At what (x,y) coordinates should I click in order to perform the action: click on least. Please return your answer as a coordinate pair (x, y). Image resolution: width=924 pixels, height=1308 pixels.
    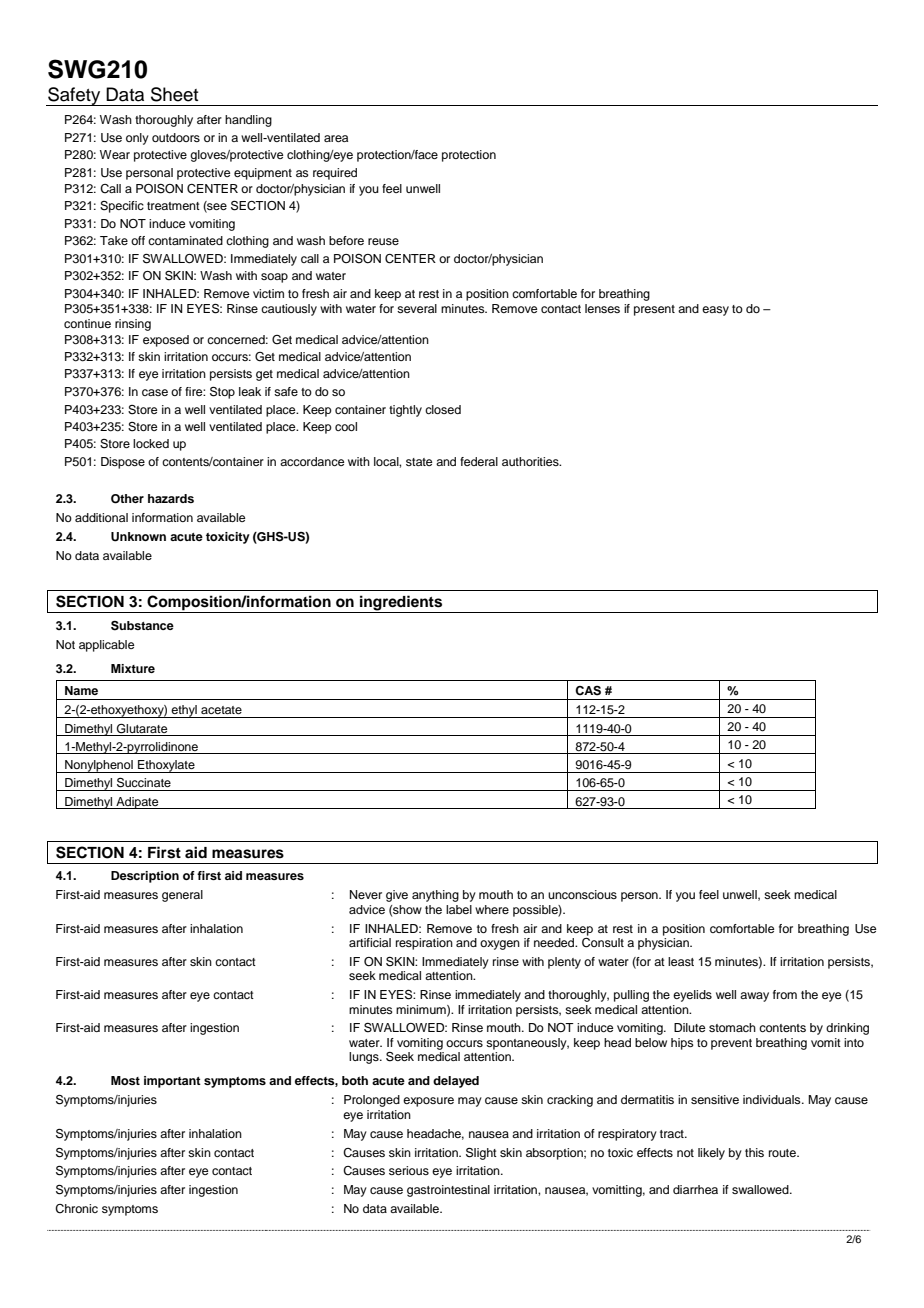
    Looking at the image, I should click on (681, 961).
